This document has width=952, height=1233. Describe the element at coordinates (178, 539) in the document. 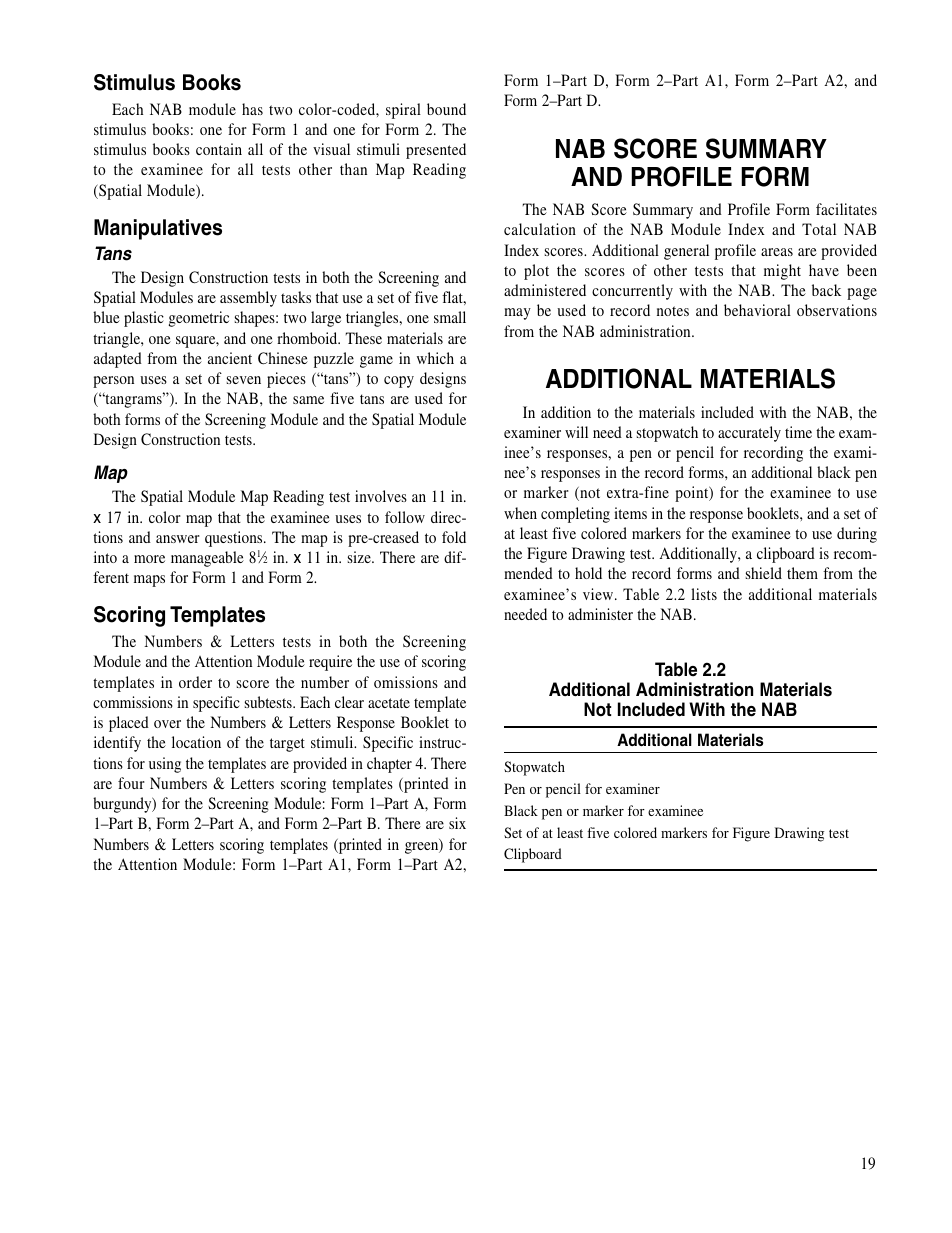

I see `answer` at that location.
